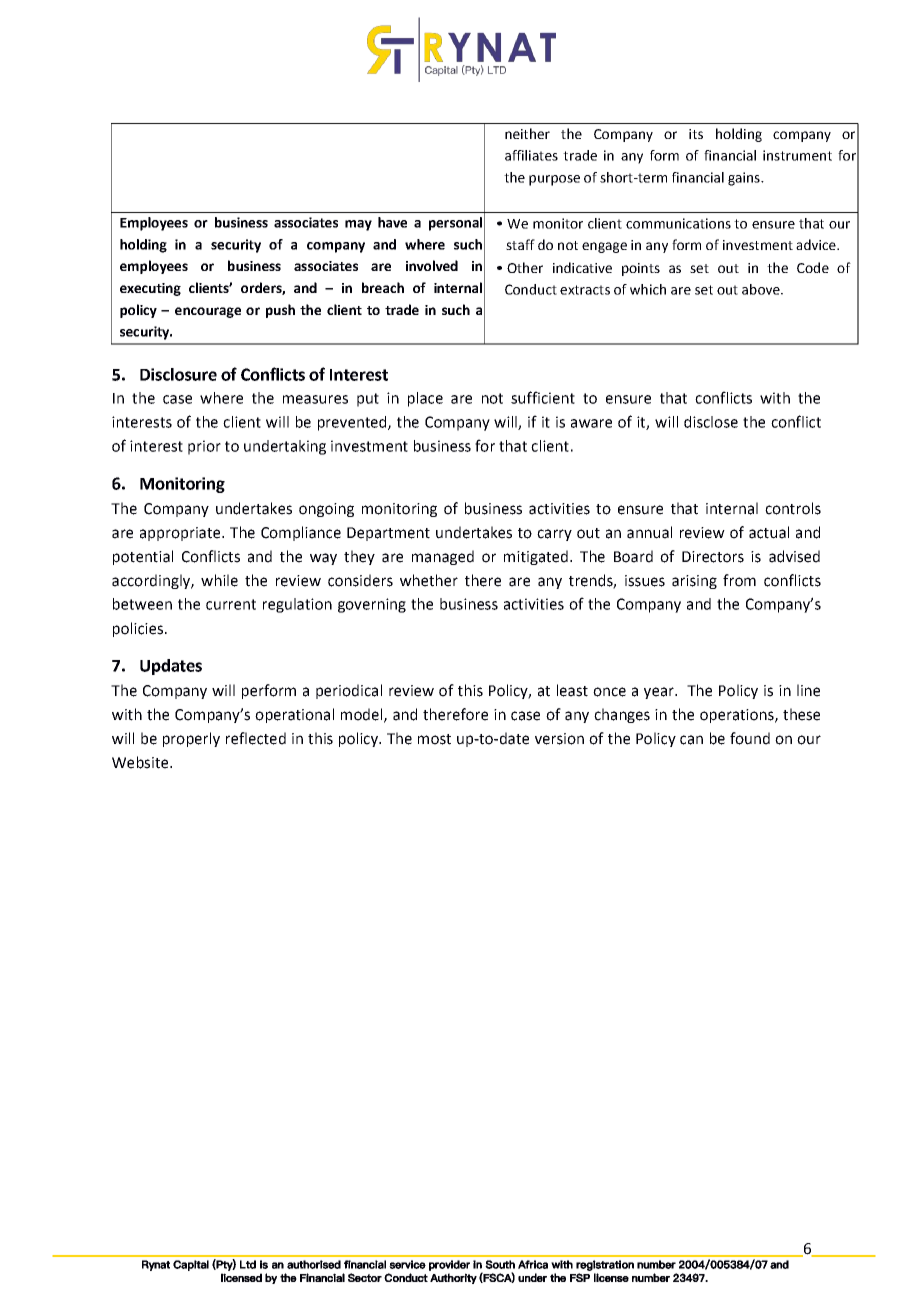 The width and height of the document is (924, 1307). What do you see at coordinates (141, 762) in the document?
I see `Website` at bounding box center [141, 762].
